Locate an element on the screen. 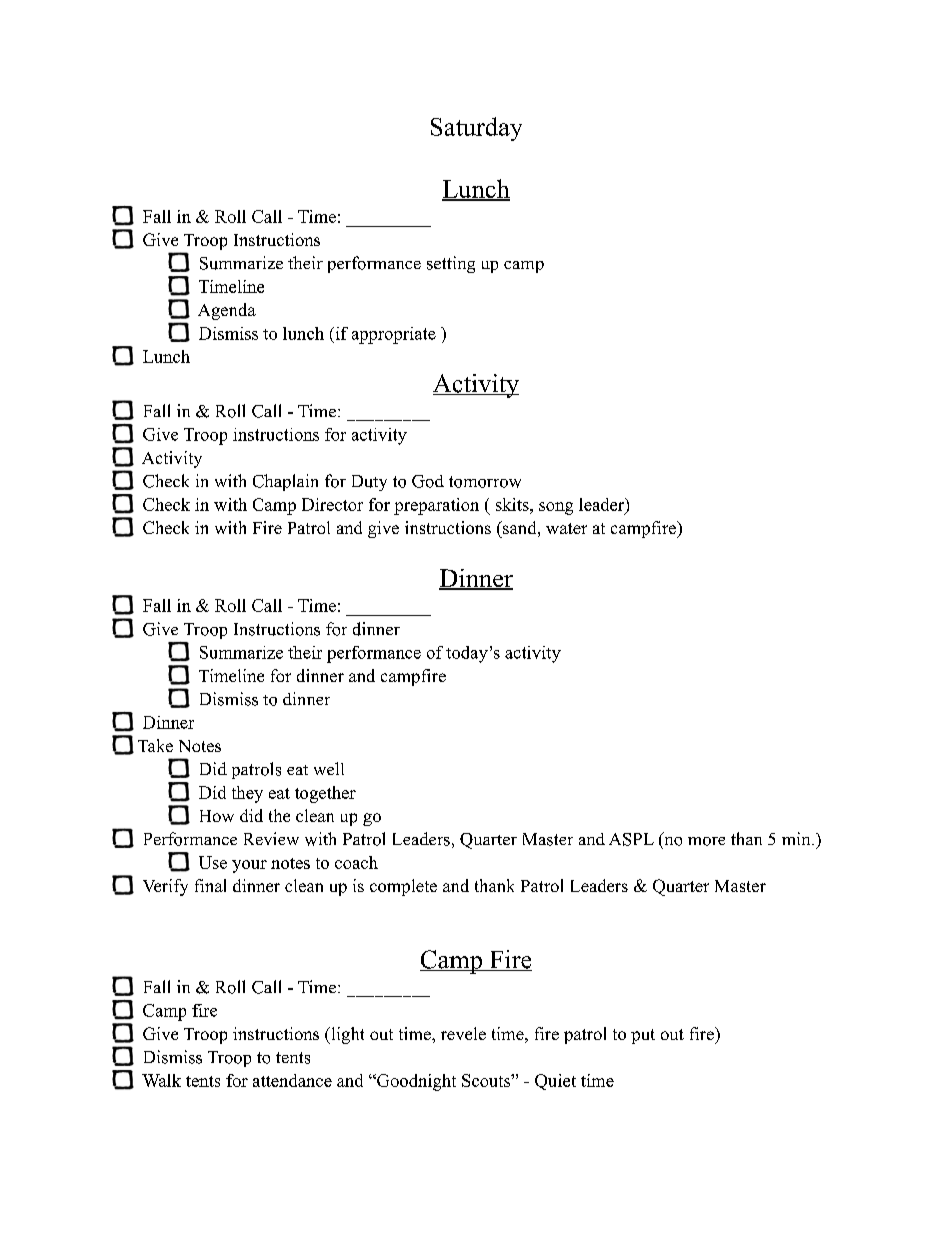 This screenshot has height=1233, width=952. appropriate is located at coordinates (394, 335).
